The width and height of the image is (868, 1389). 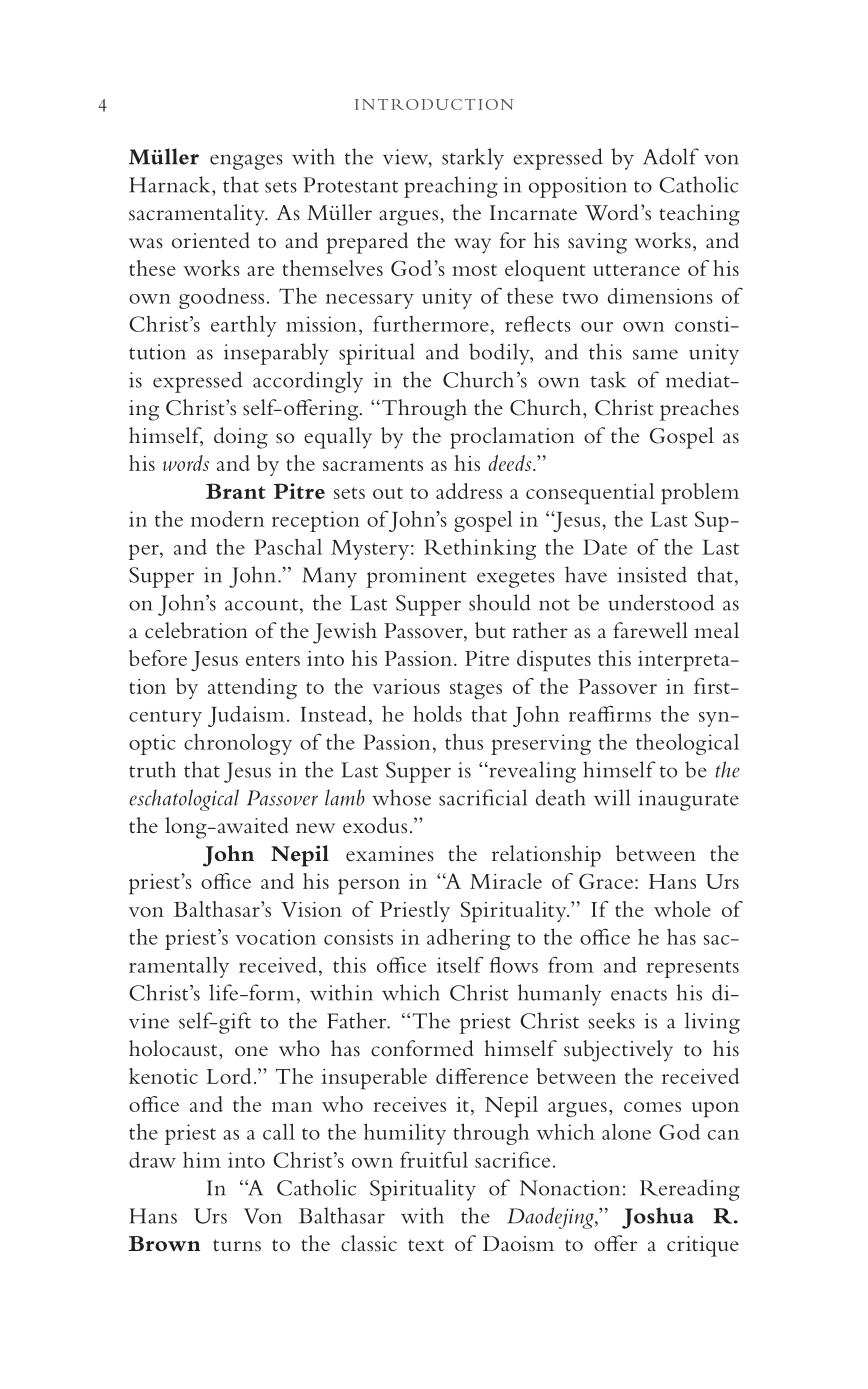 What do you see at coordinates (480, 549) in the image?
I see `Rethinking` at bounding box center [480, 549].
